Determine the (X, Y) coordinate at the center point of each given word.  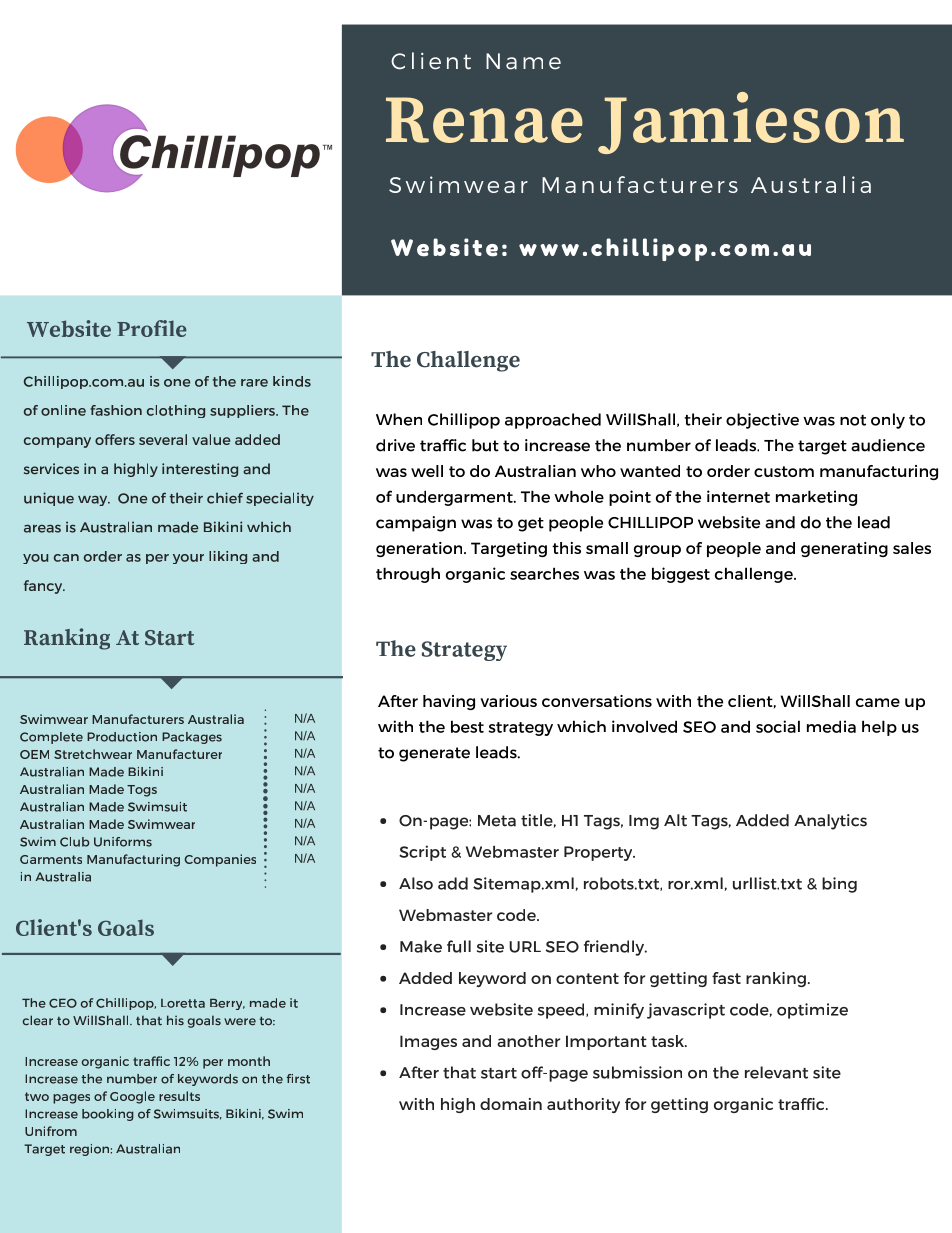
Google (132, 1097)
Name (523, 61)
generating (844, 549)
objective (762, 421)
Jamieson (751, 123)
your (188, 559)
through (408, 575)
